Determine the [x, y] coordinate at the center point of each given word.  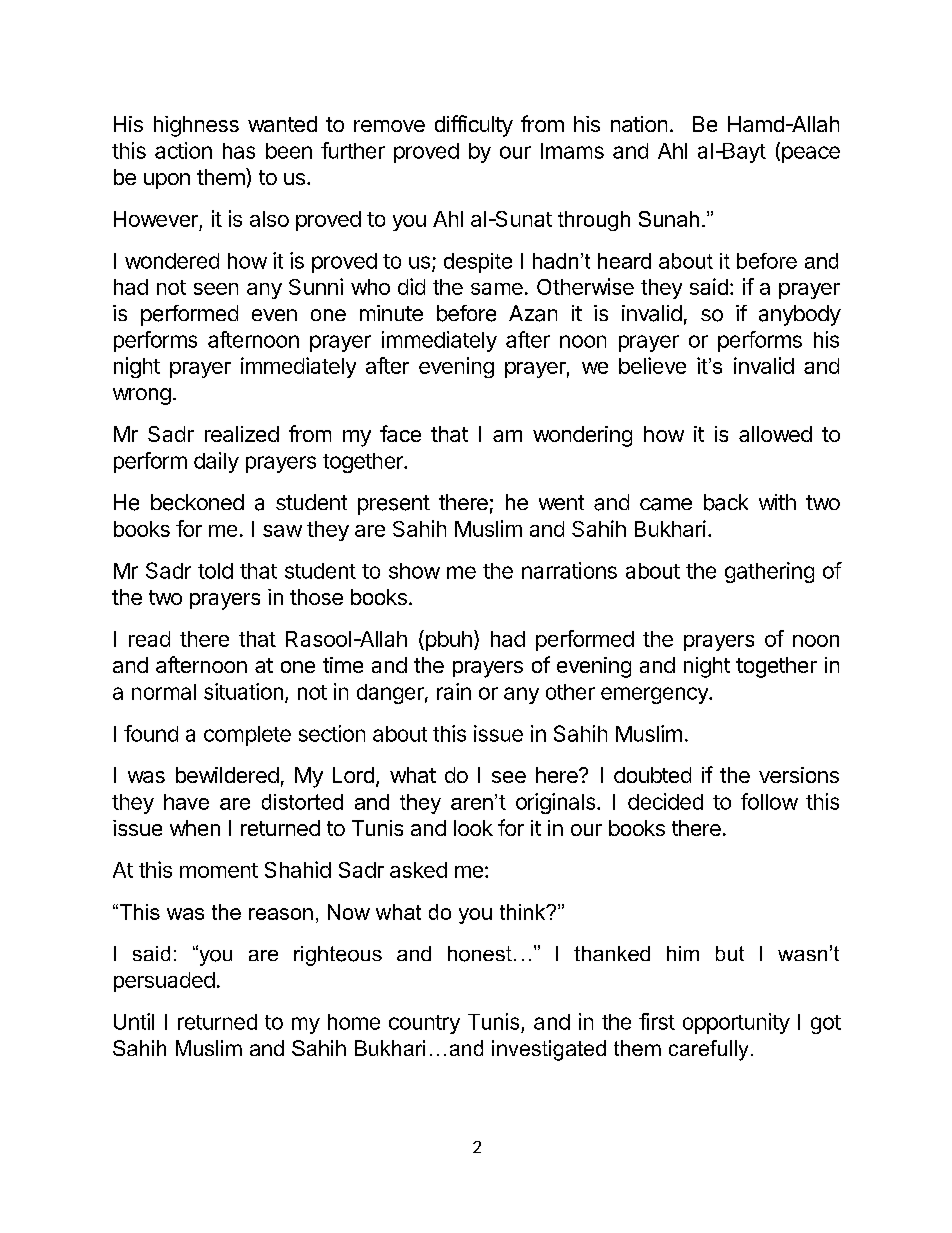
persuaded [164, 982]
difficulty [474, 126]
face [400, 433]
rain [454, 691]
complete [247, 736]
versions [799, 775]
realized [242, 434]
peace [811, 154]
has [239, 151]
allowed [775, 434]
